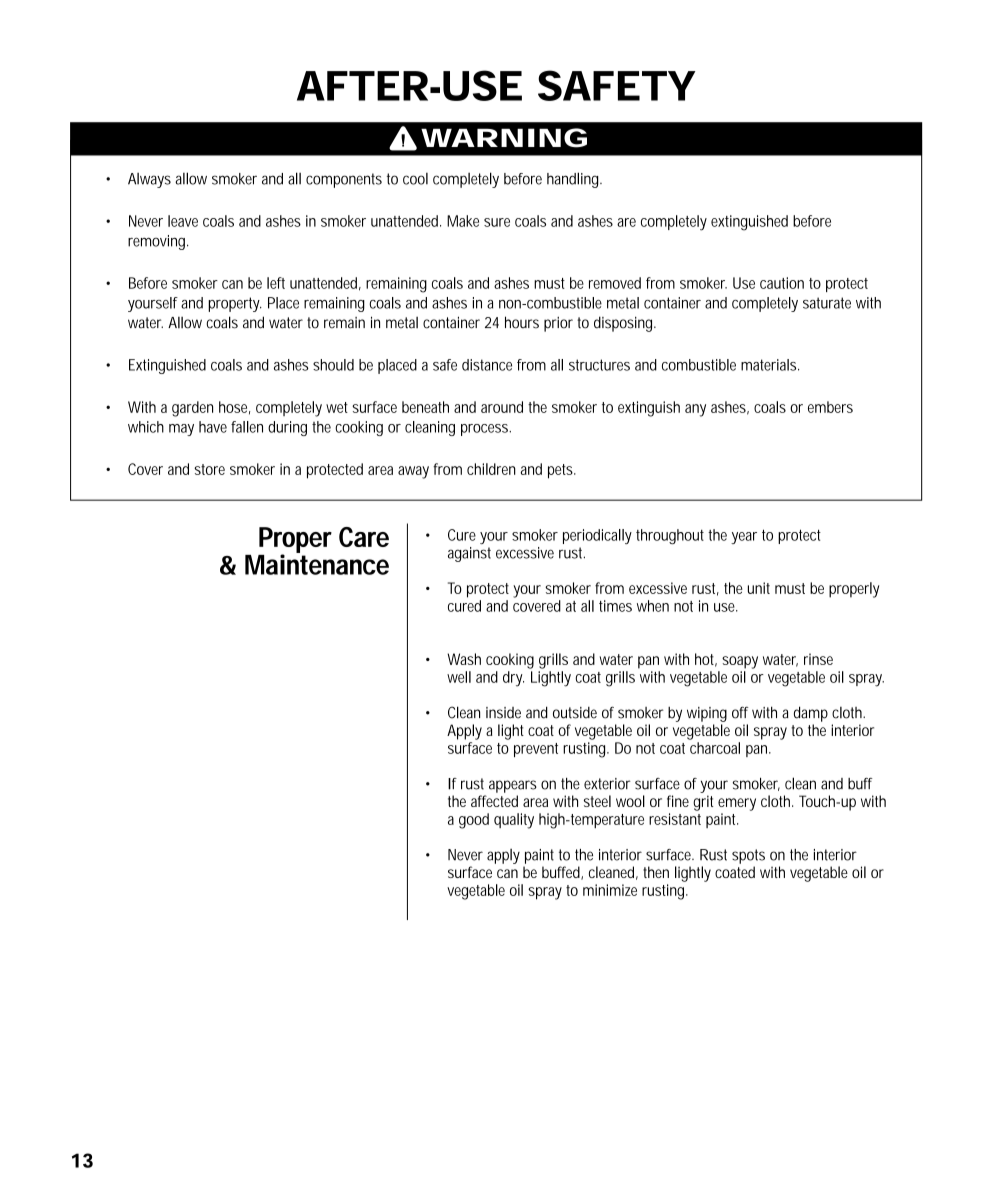 The height and width of the screenshot is (1204, 991). Describe the element at coordinates (497, 222) in the screenshot. I see `sure` at that location.
